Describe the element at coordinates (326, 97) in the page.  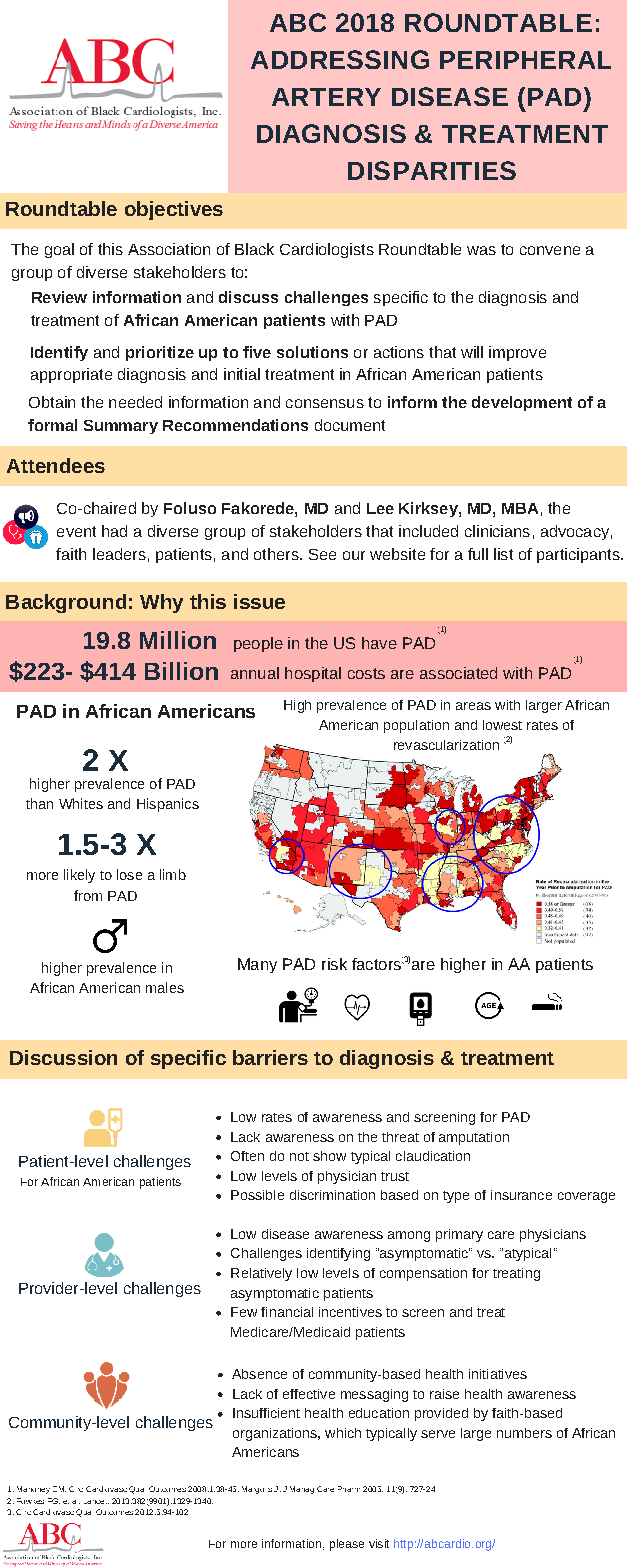
I see `ARTERY` at that location.
